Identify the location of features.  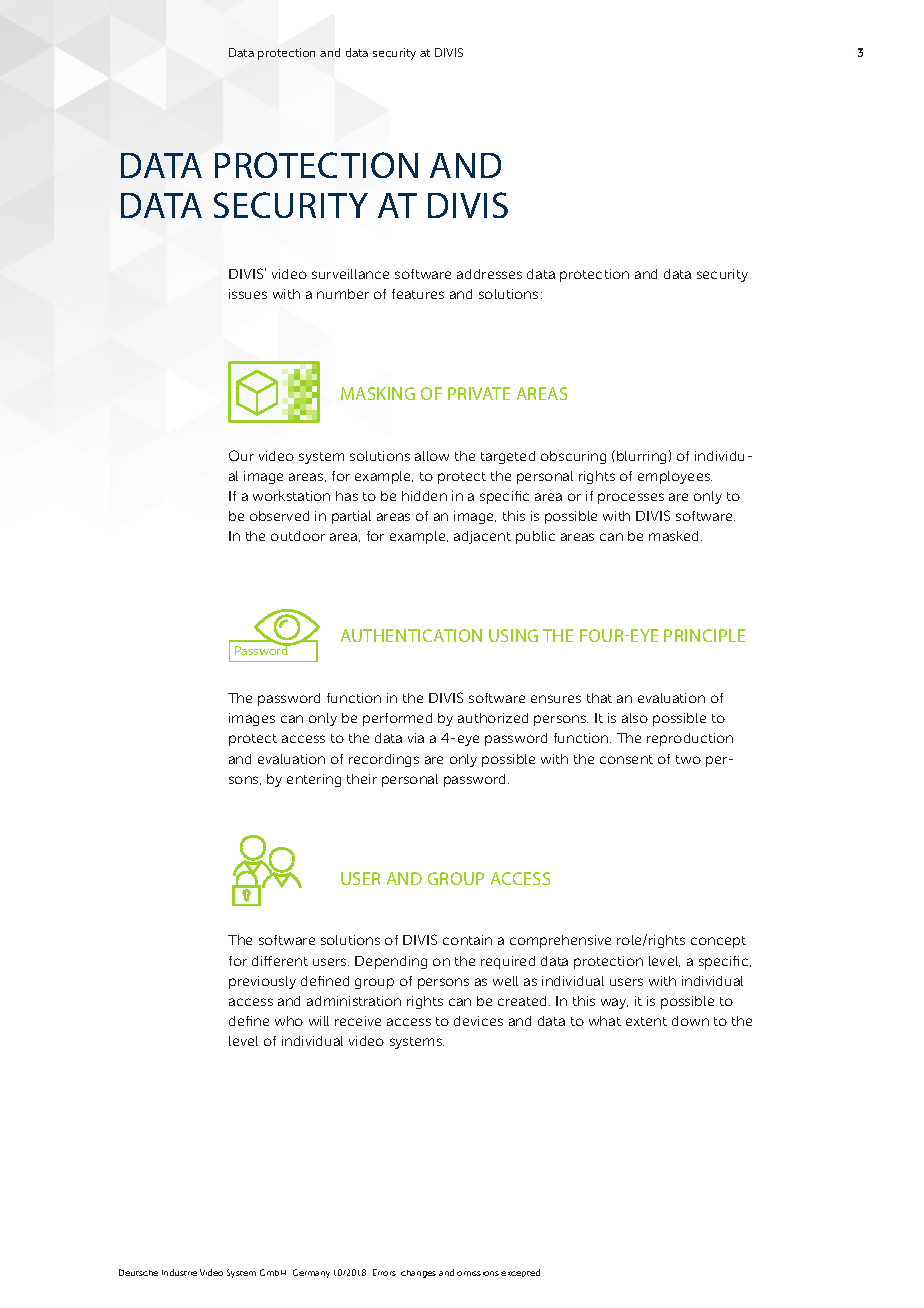
(418, 294).
